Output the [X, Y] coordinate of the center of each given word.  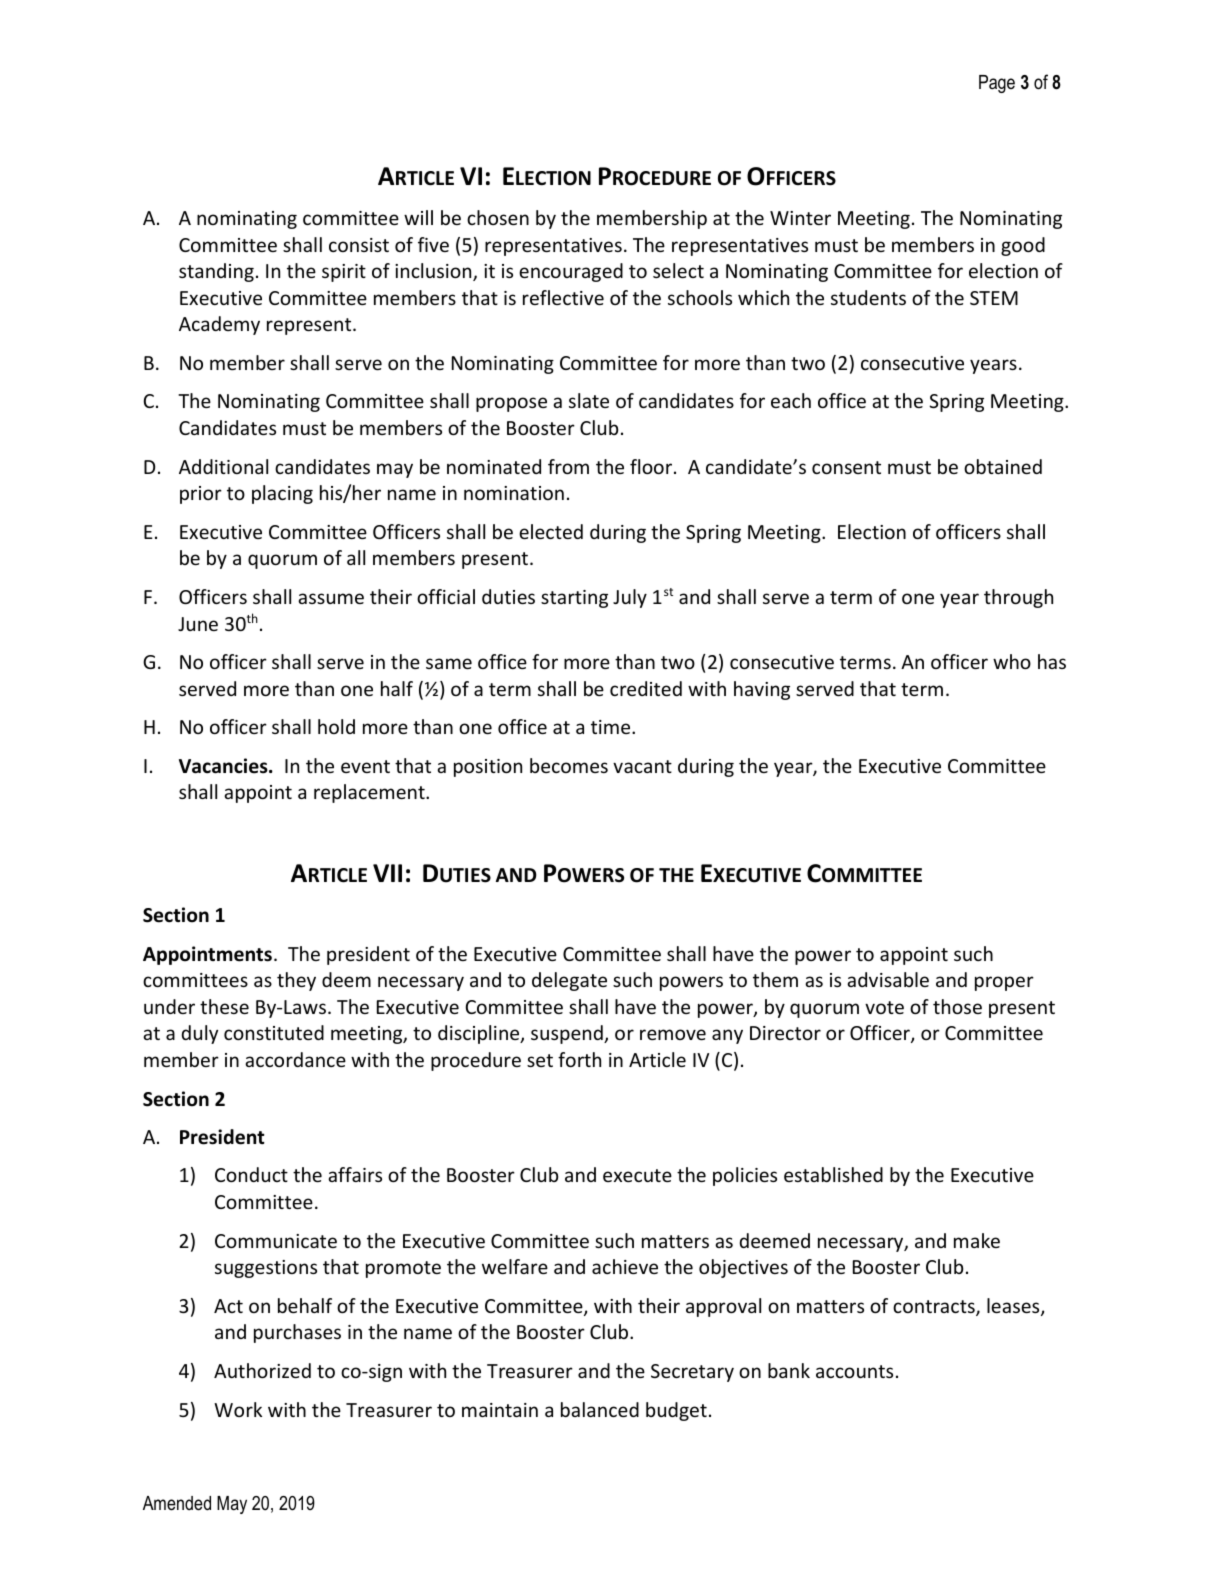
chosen [498, 217]
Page [997, 84]
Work [238, 1409]
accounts [854, 1371]
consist [359, 245]
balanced [600, 1409]
